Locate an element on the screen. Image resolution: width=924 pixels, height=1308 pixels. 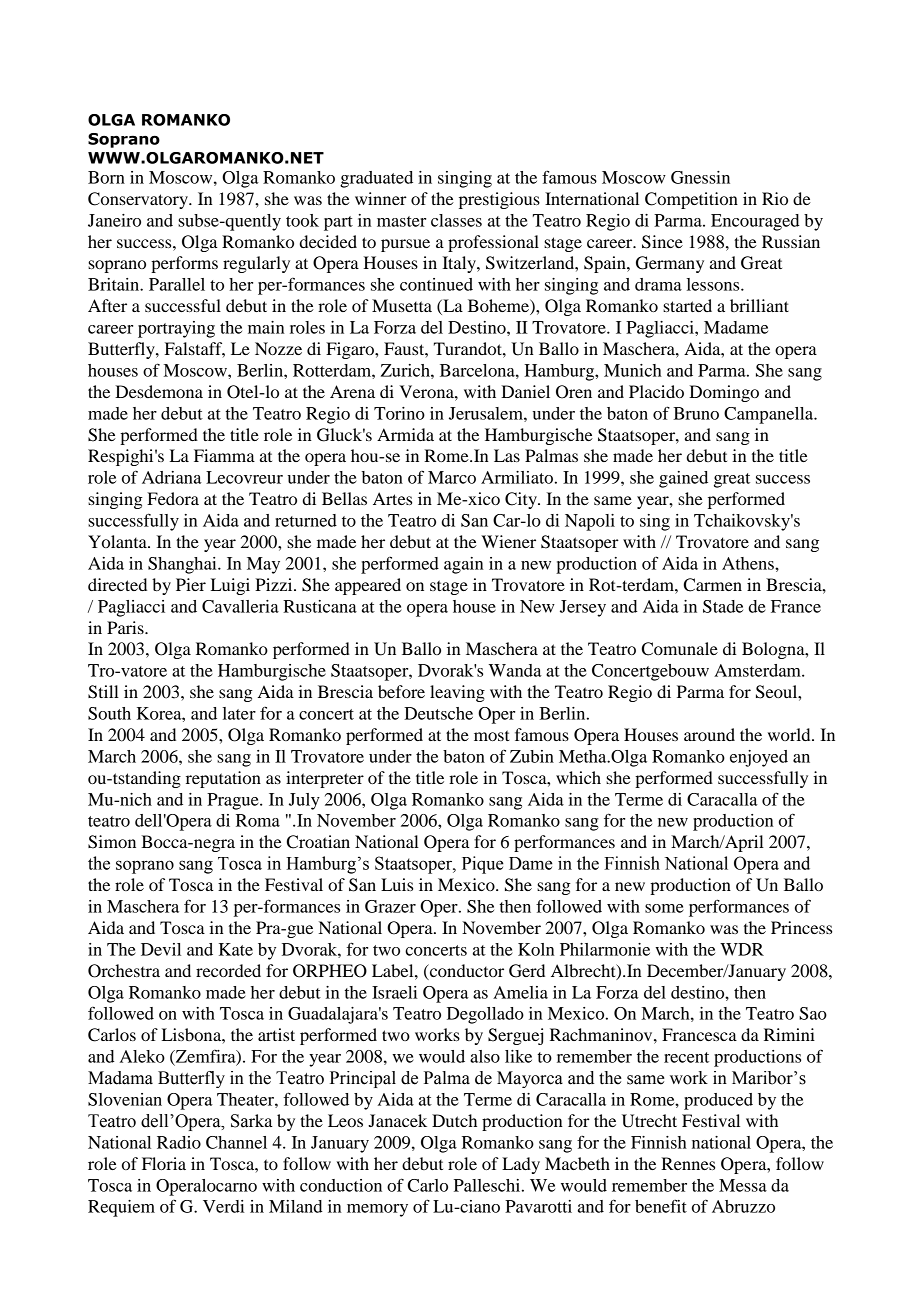
Encouraged is located at coordinates (755, 222).
